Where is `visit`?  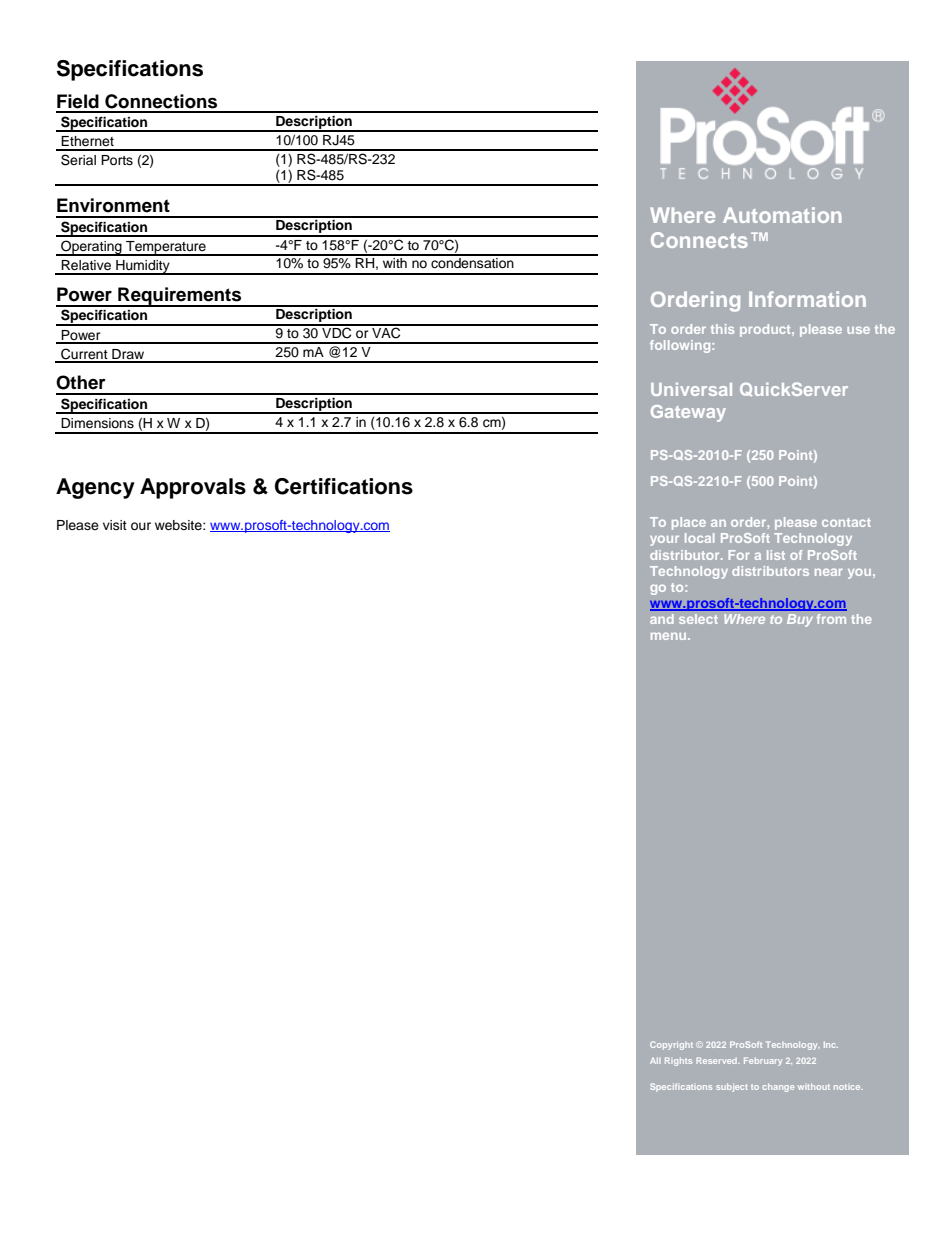
visit is located at coordinates (115, 525).
